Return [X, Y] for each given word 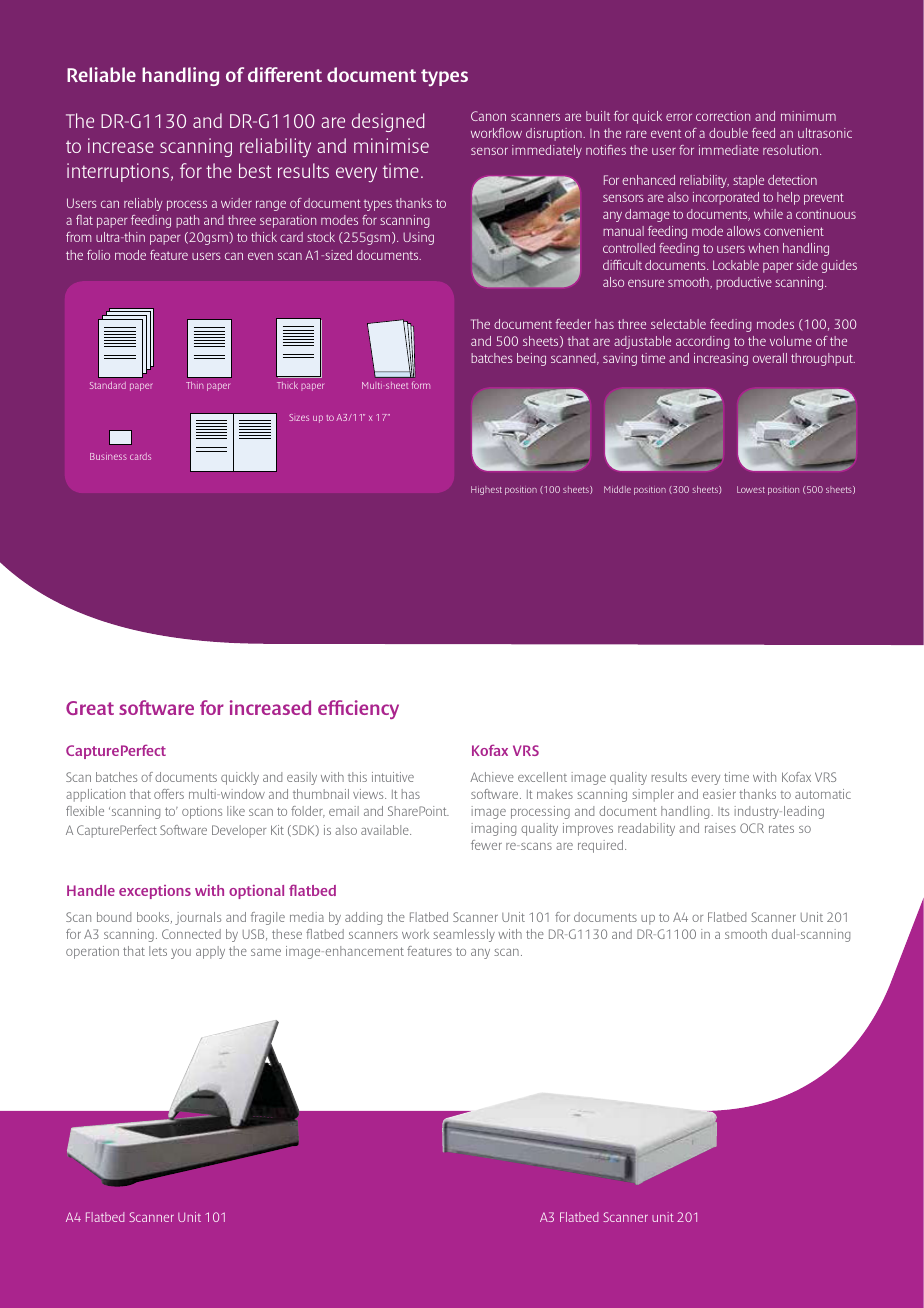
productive [744, 283]
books [154, 918]
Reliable [101, 74]
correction [723, 116]
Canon [488, 116]
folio [98, 255]
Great [90, 708]
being [531, 359]
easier [719, 794]
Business [108, 456]
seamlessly [464, 935]
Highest [486, 490]
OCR [752, 828]
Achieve [492, 777]
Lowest [751, 489]
